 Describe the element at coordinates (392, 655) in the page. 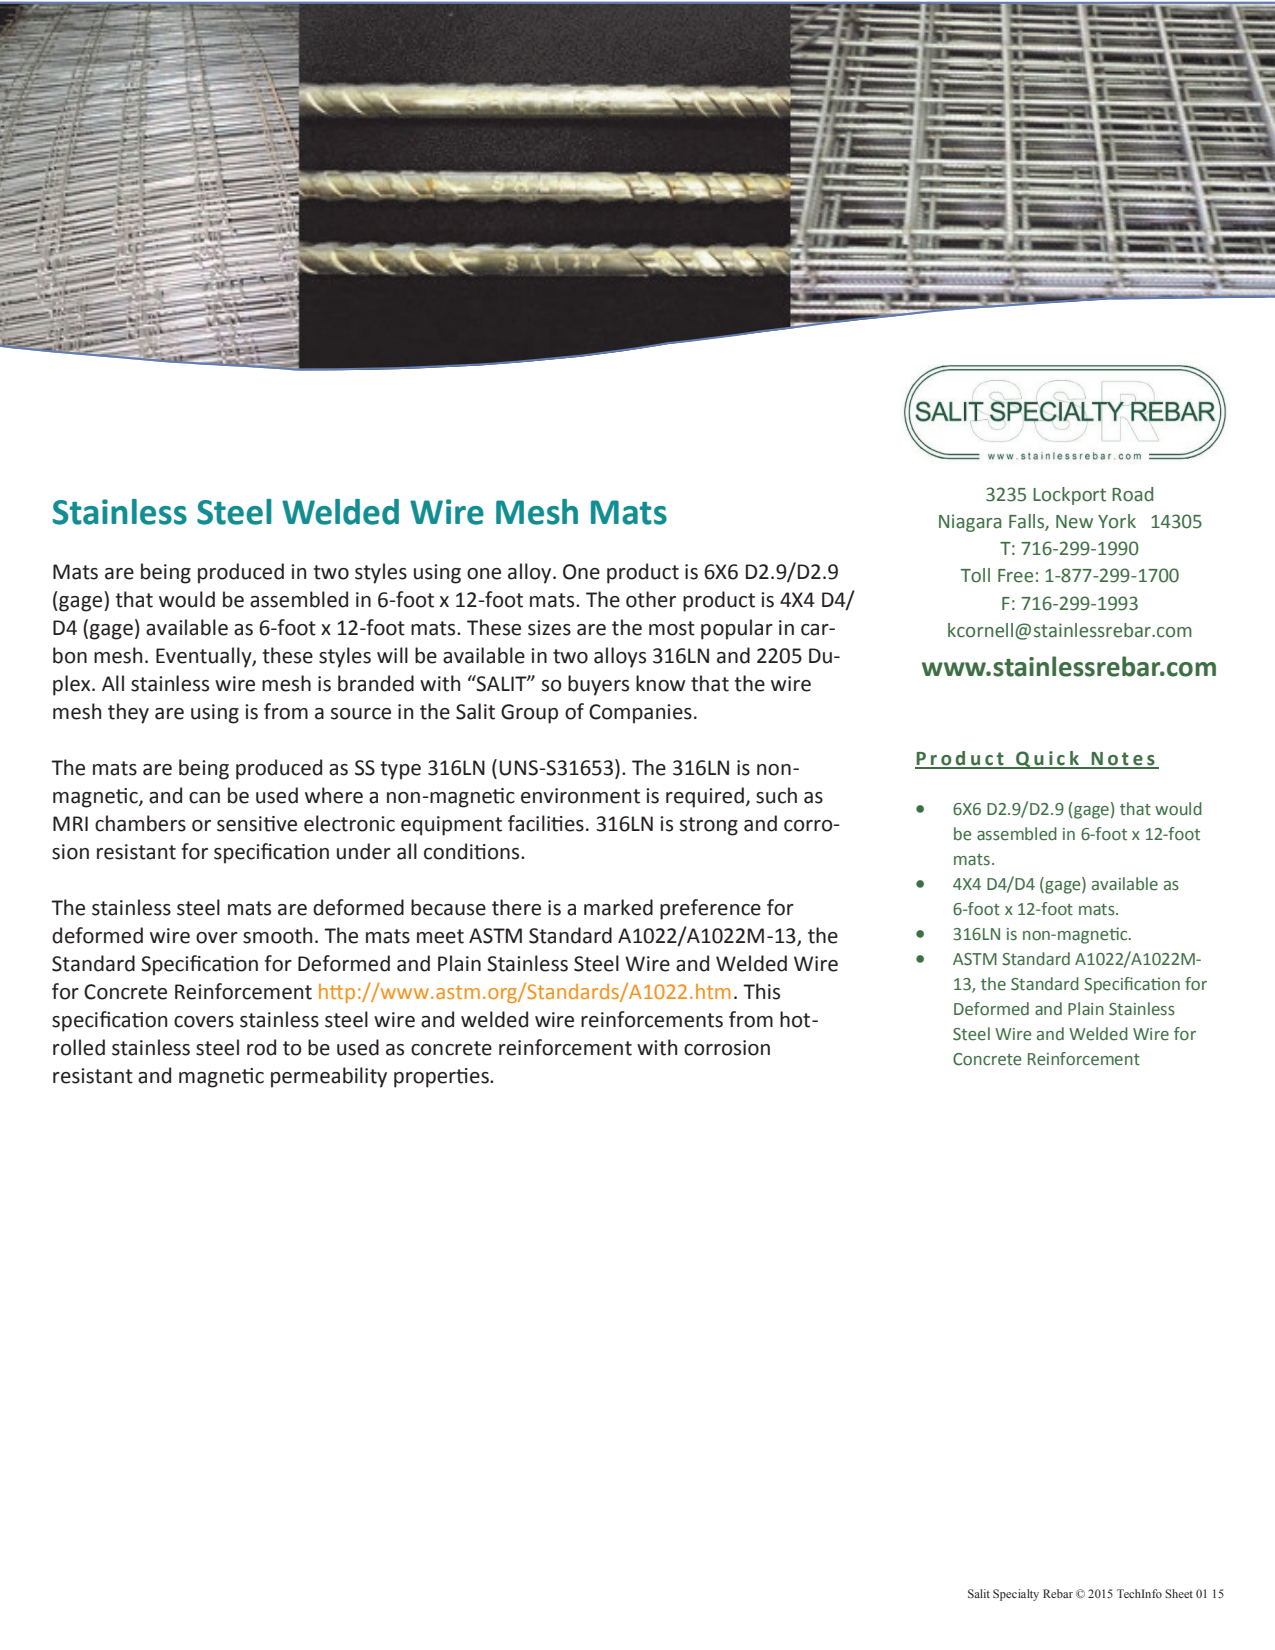

I see `will` at that location.
